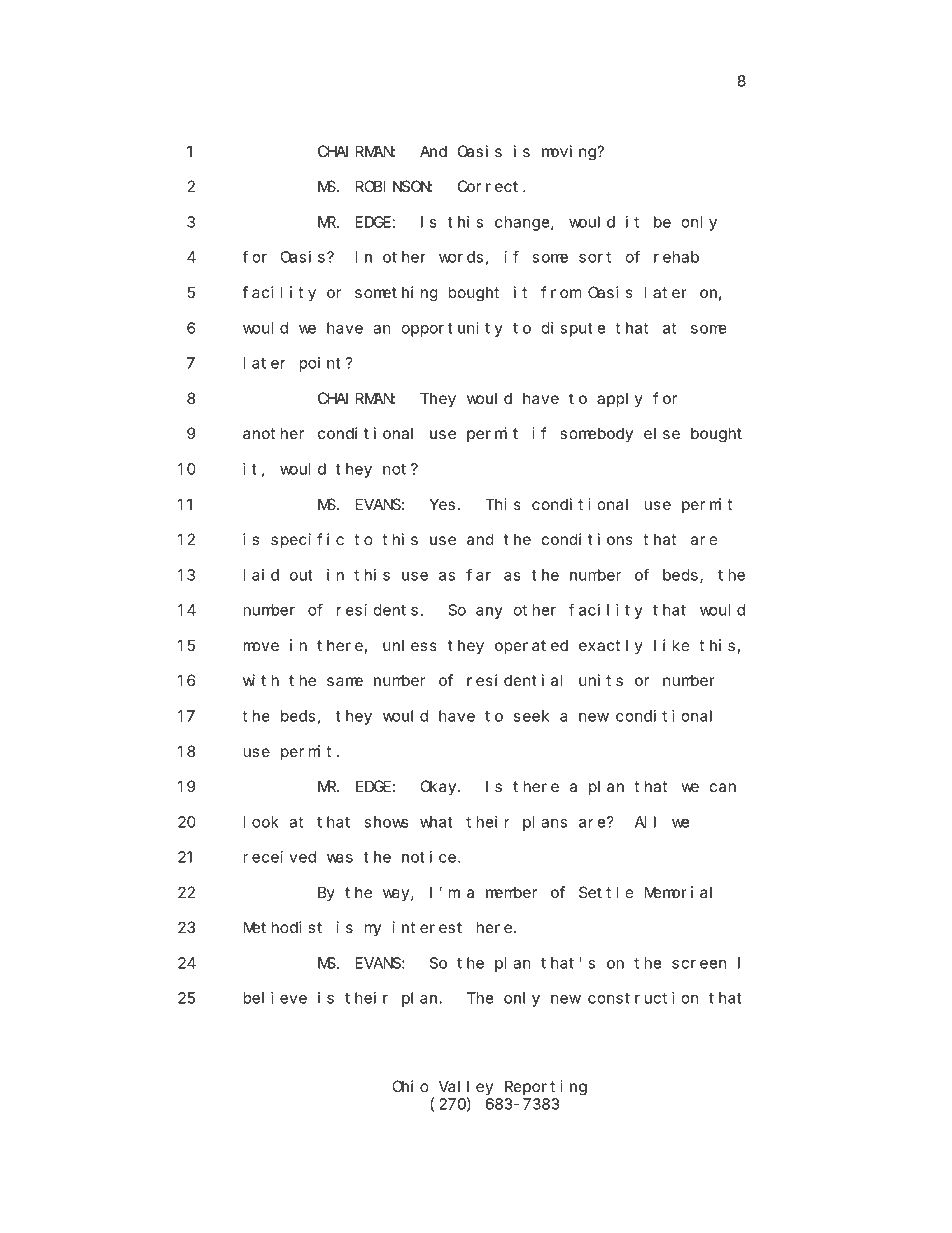 The image size is (952, 1233). Describe the element at coordinates (320, 364) in the document. I see `point` at that location.
